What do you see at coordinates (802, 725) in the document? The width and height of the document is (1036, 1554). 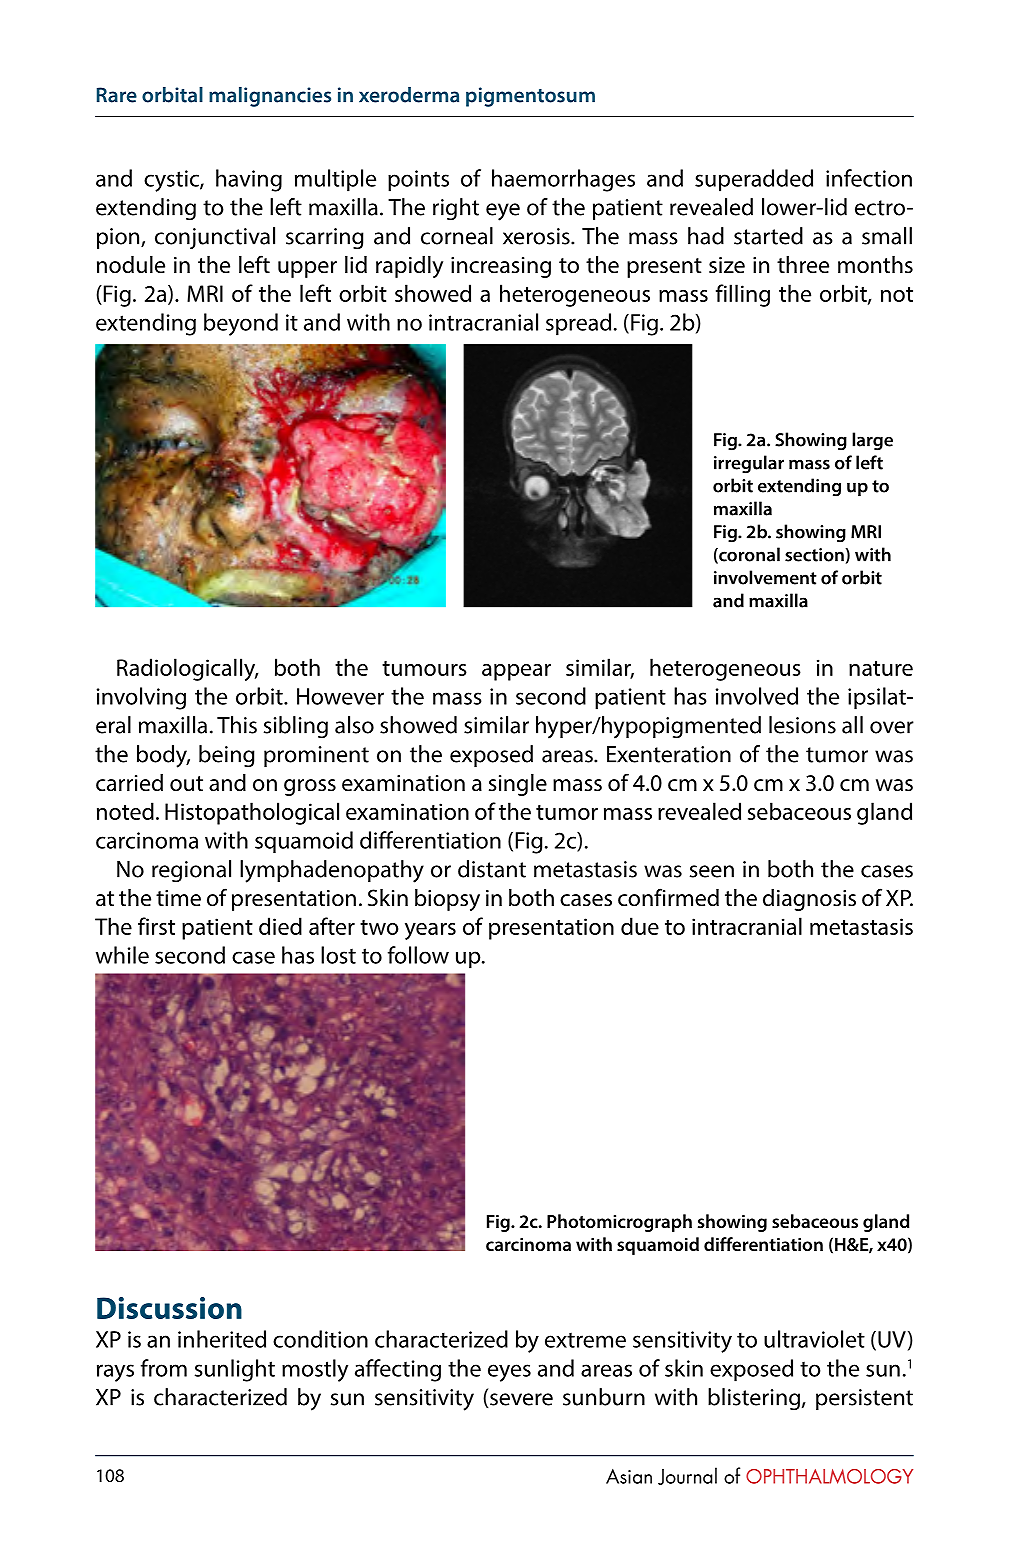 I see `lesions` at bounding box center [802, 725].
